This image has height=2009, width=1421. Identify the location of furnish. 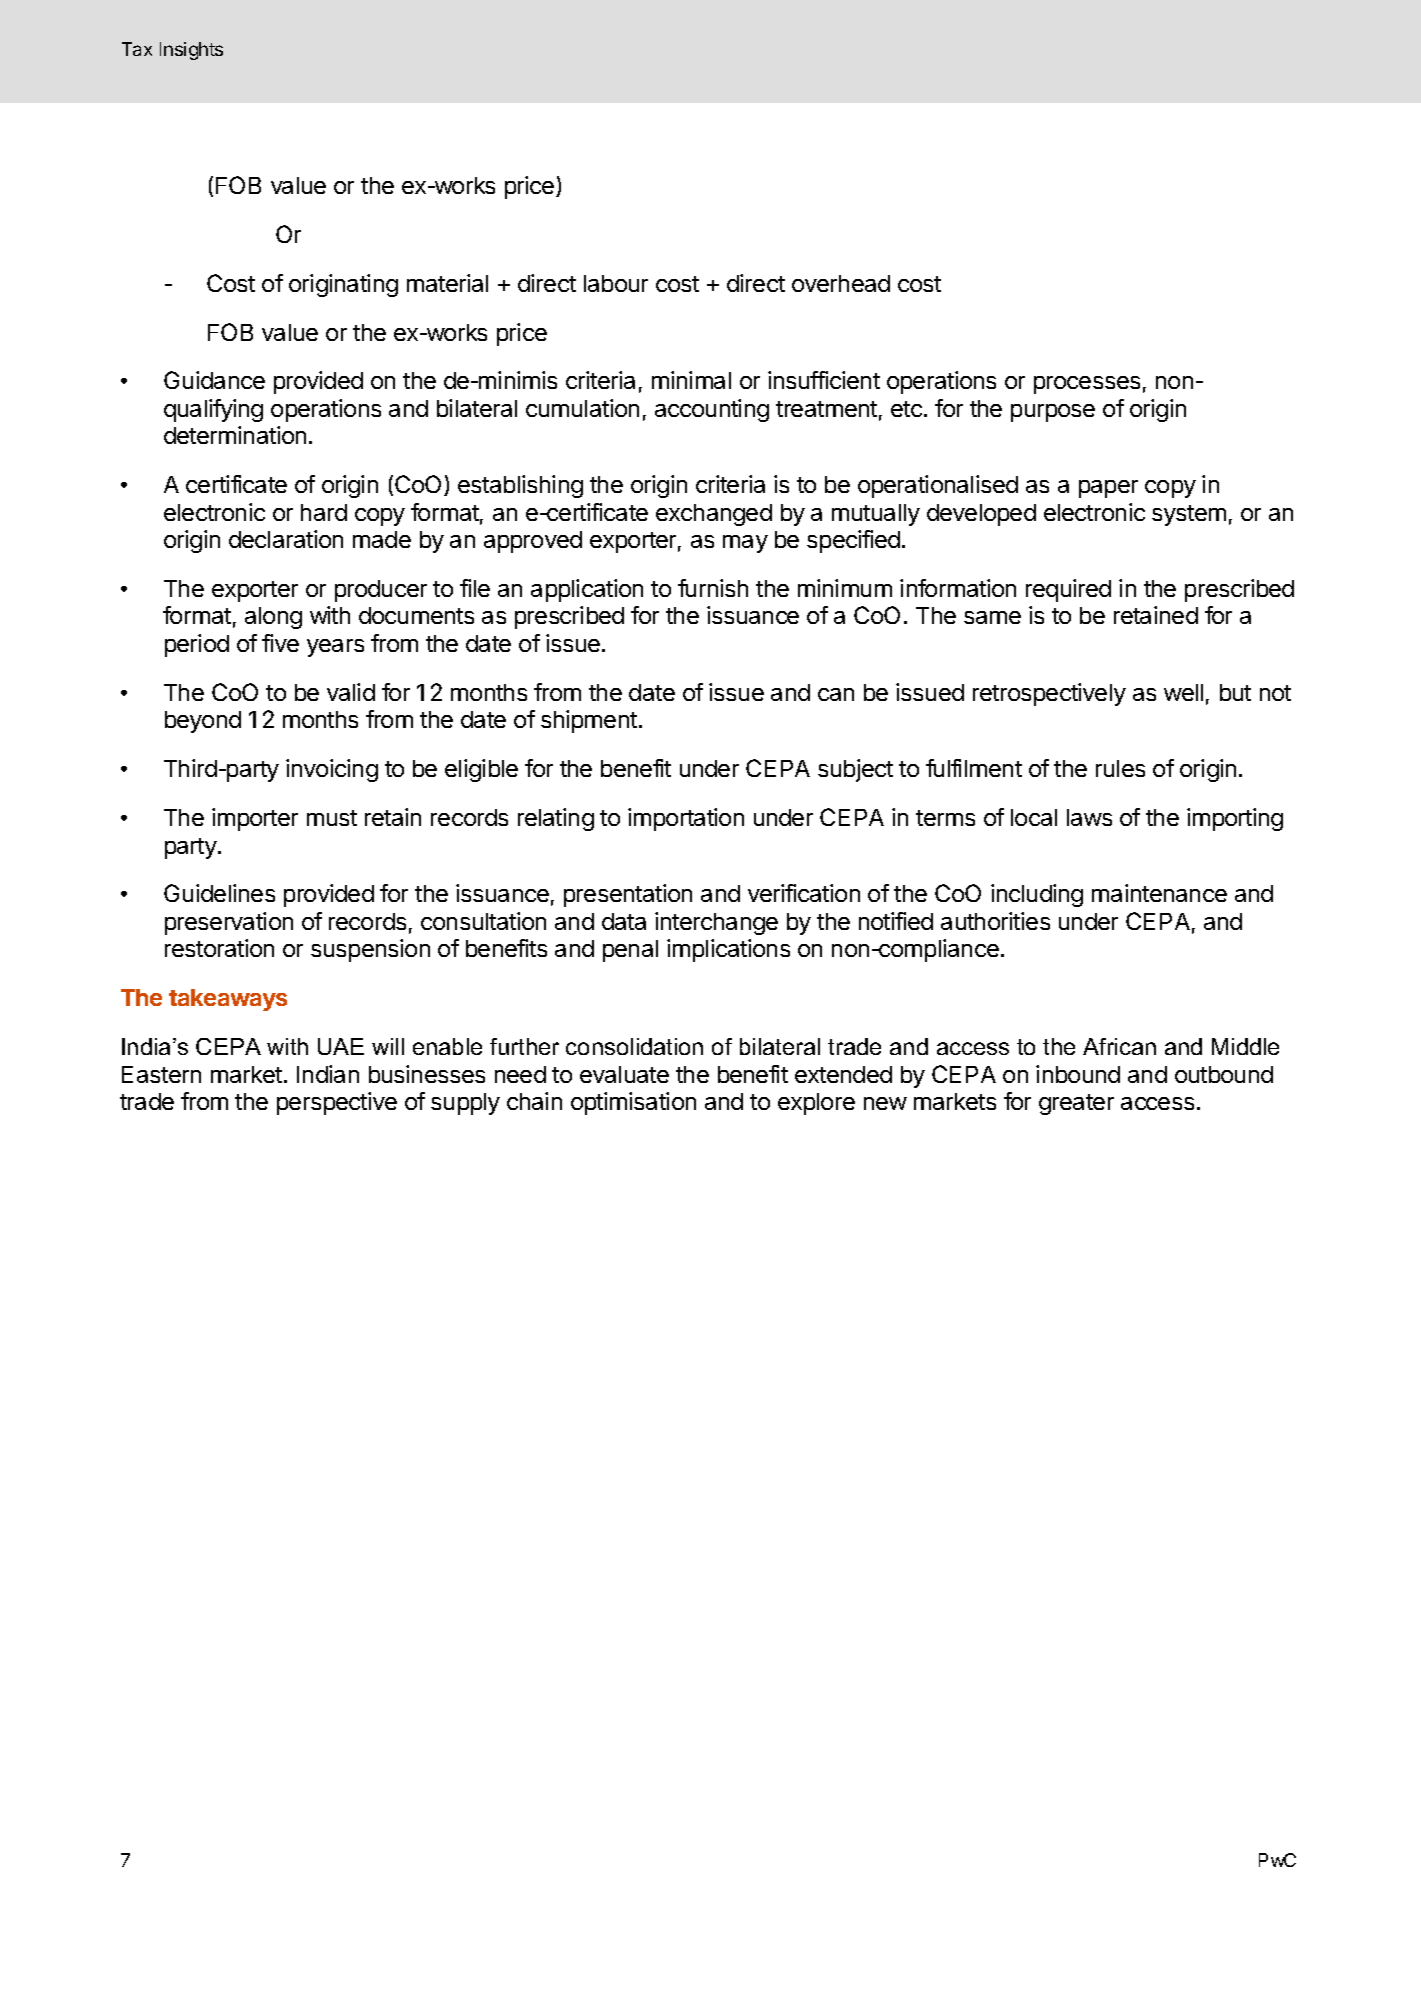
(713, 588).
